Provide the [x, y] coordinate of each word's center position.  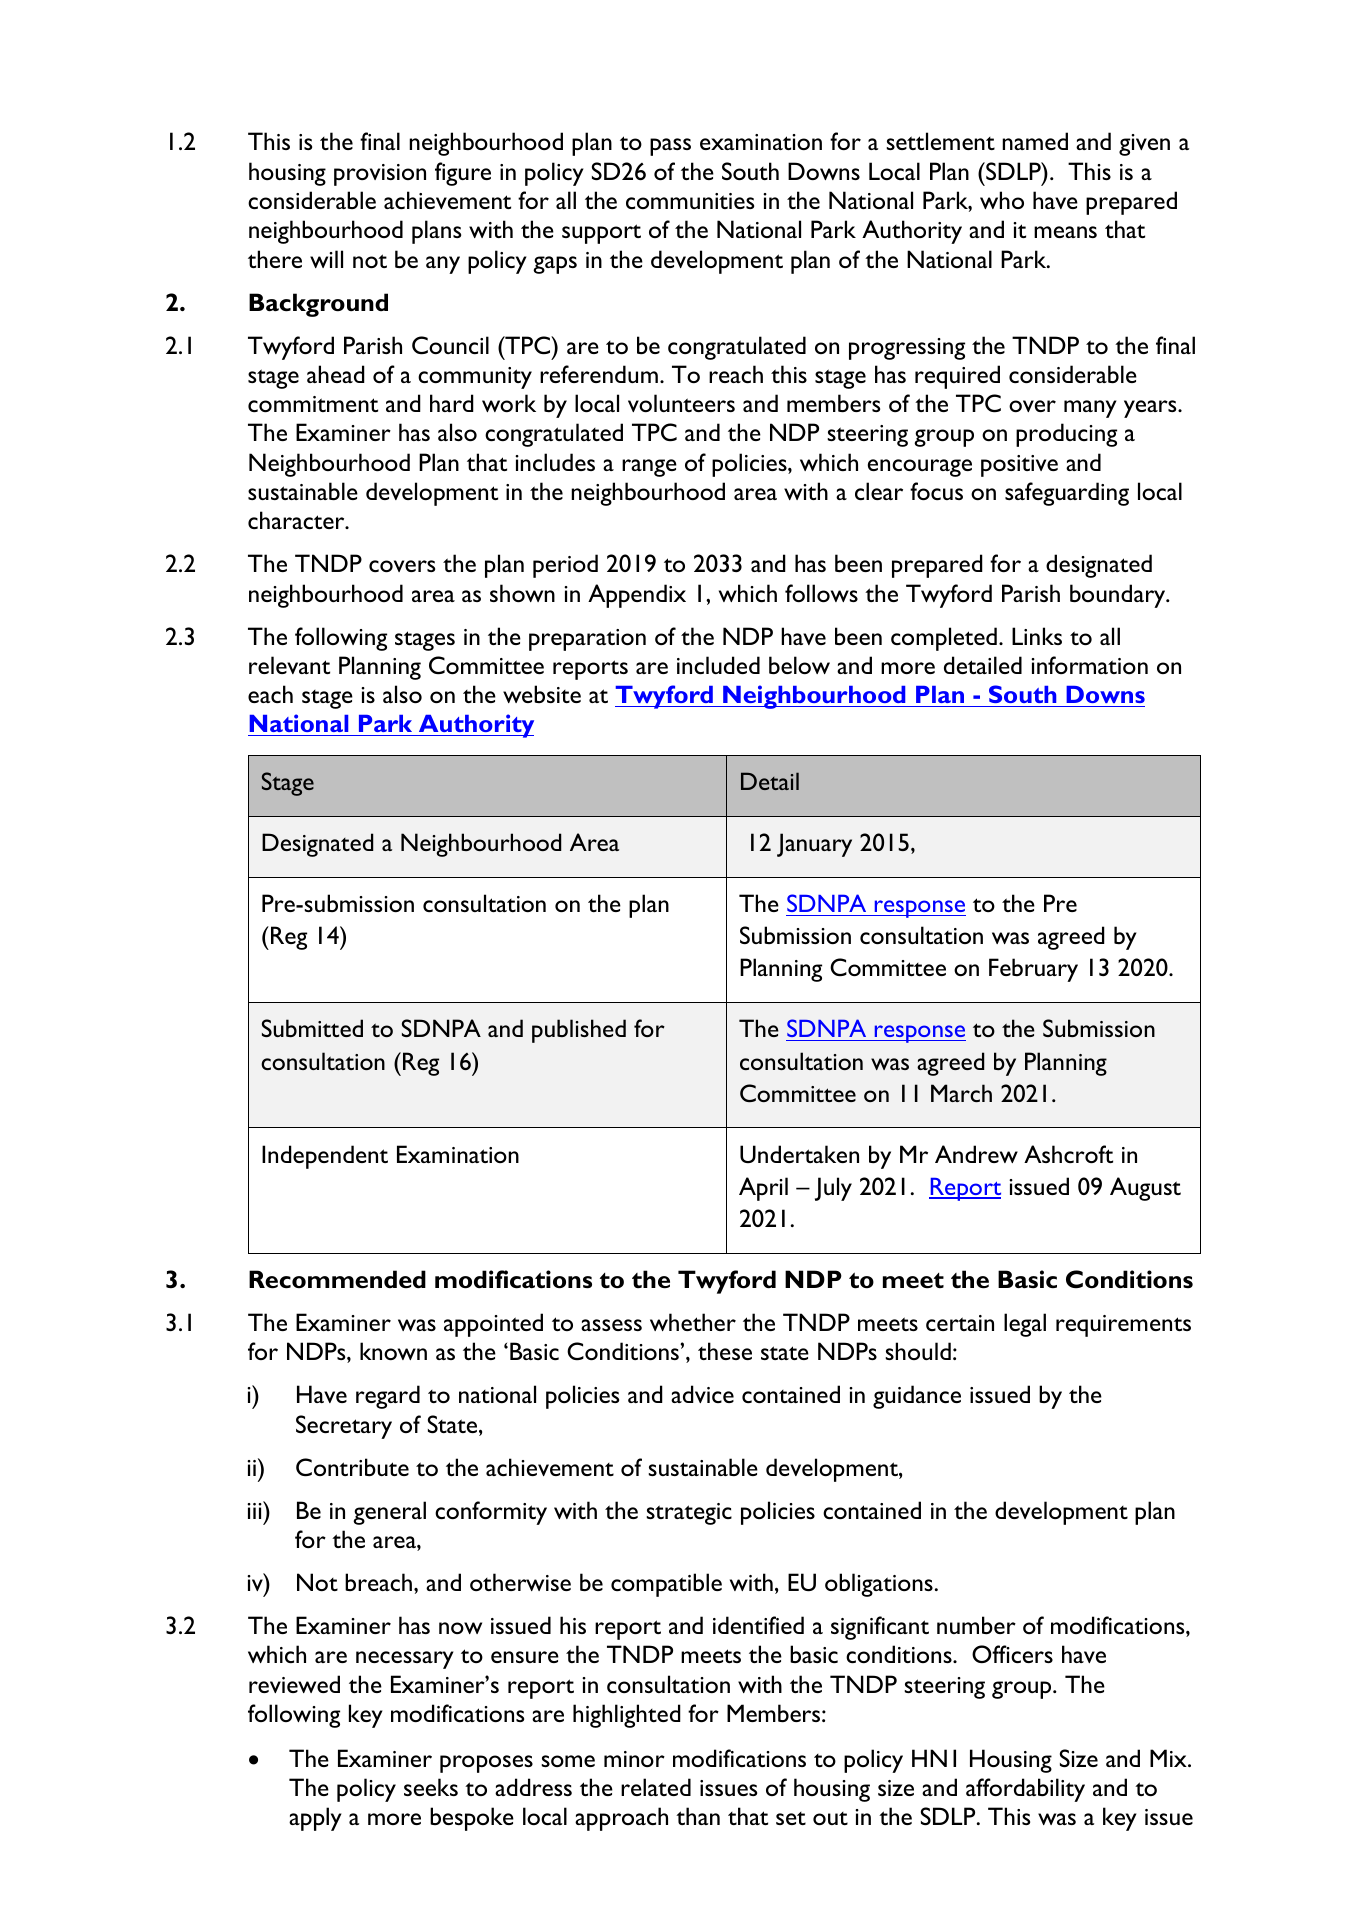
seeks [431, 1787]
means [1065, 232]
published [579, 1031]
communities [690, 201]
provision [380, 175]
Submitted [312, 1028]
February [1033, 970]
